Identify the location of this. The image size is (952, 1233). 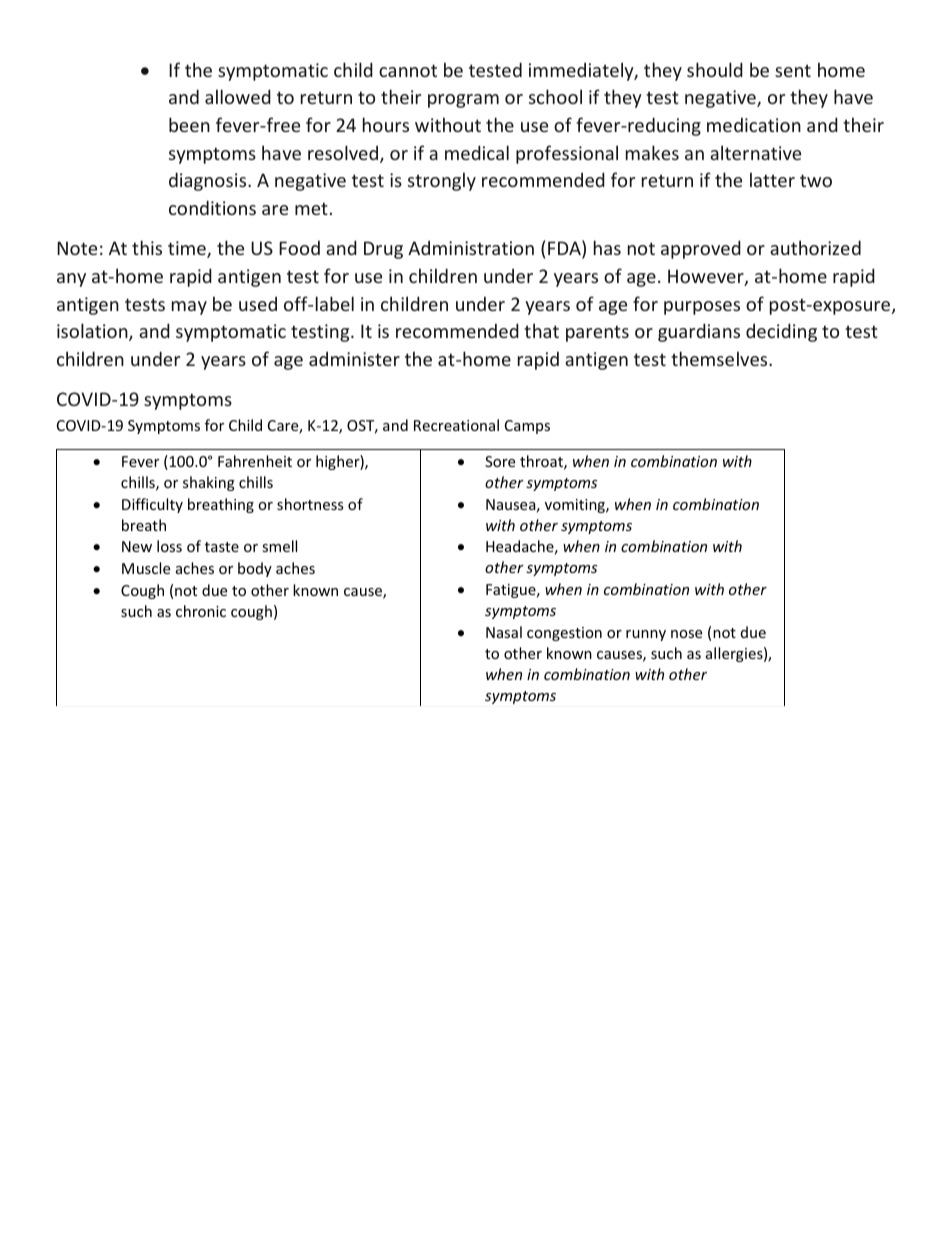
(147, 247).
